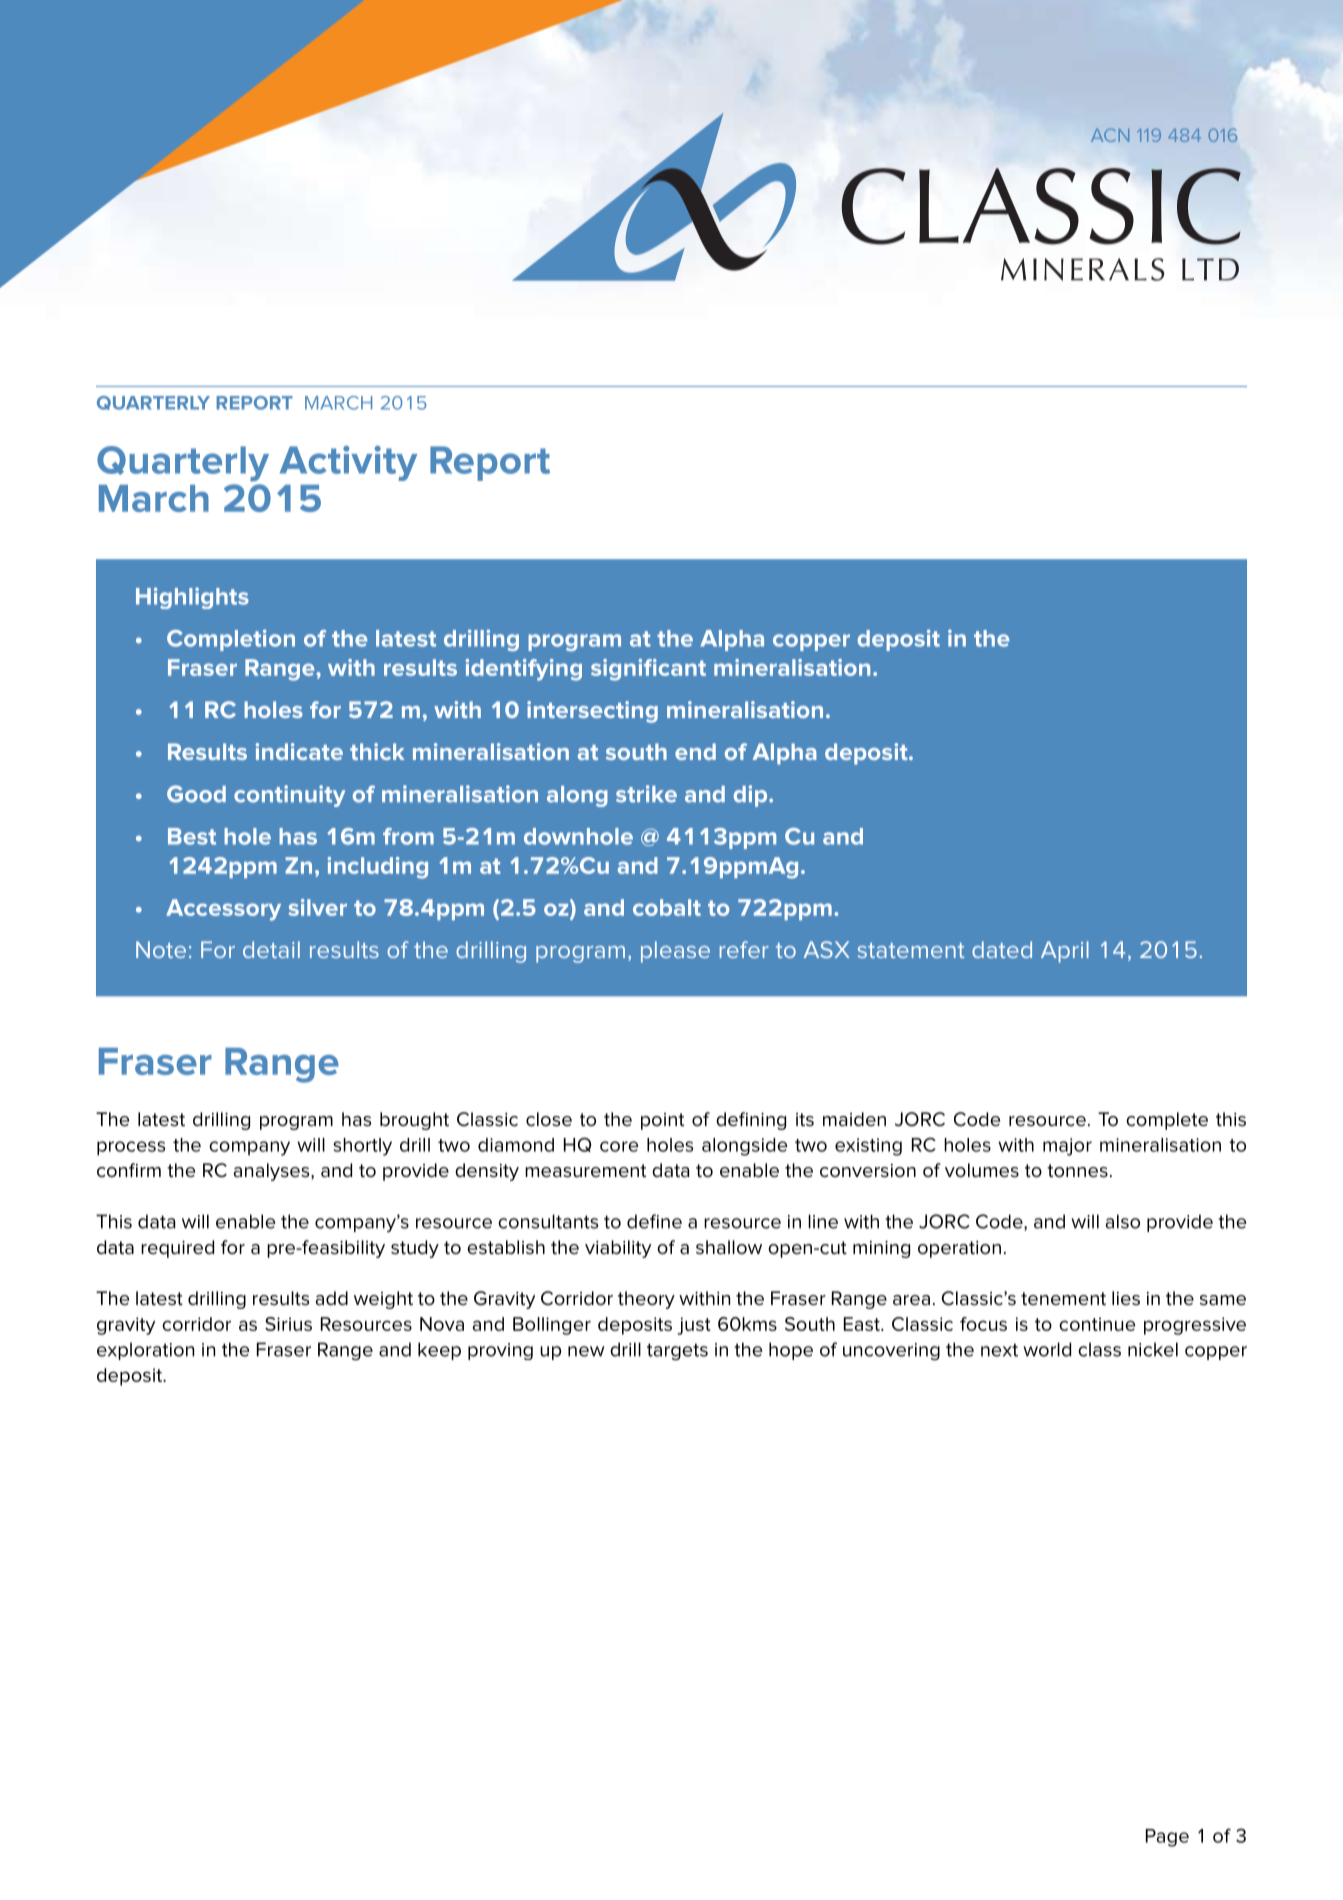 Image resolution: width=1343 pixels, height=1900 pixels. I want to click on end, so click(695, 751).
